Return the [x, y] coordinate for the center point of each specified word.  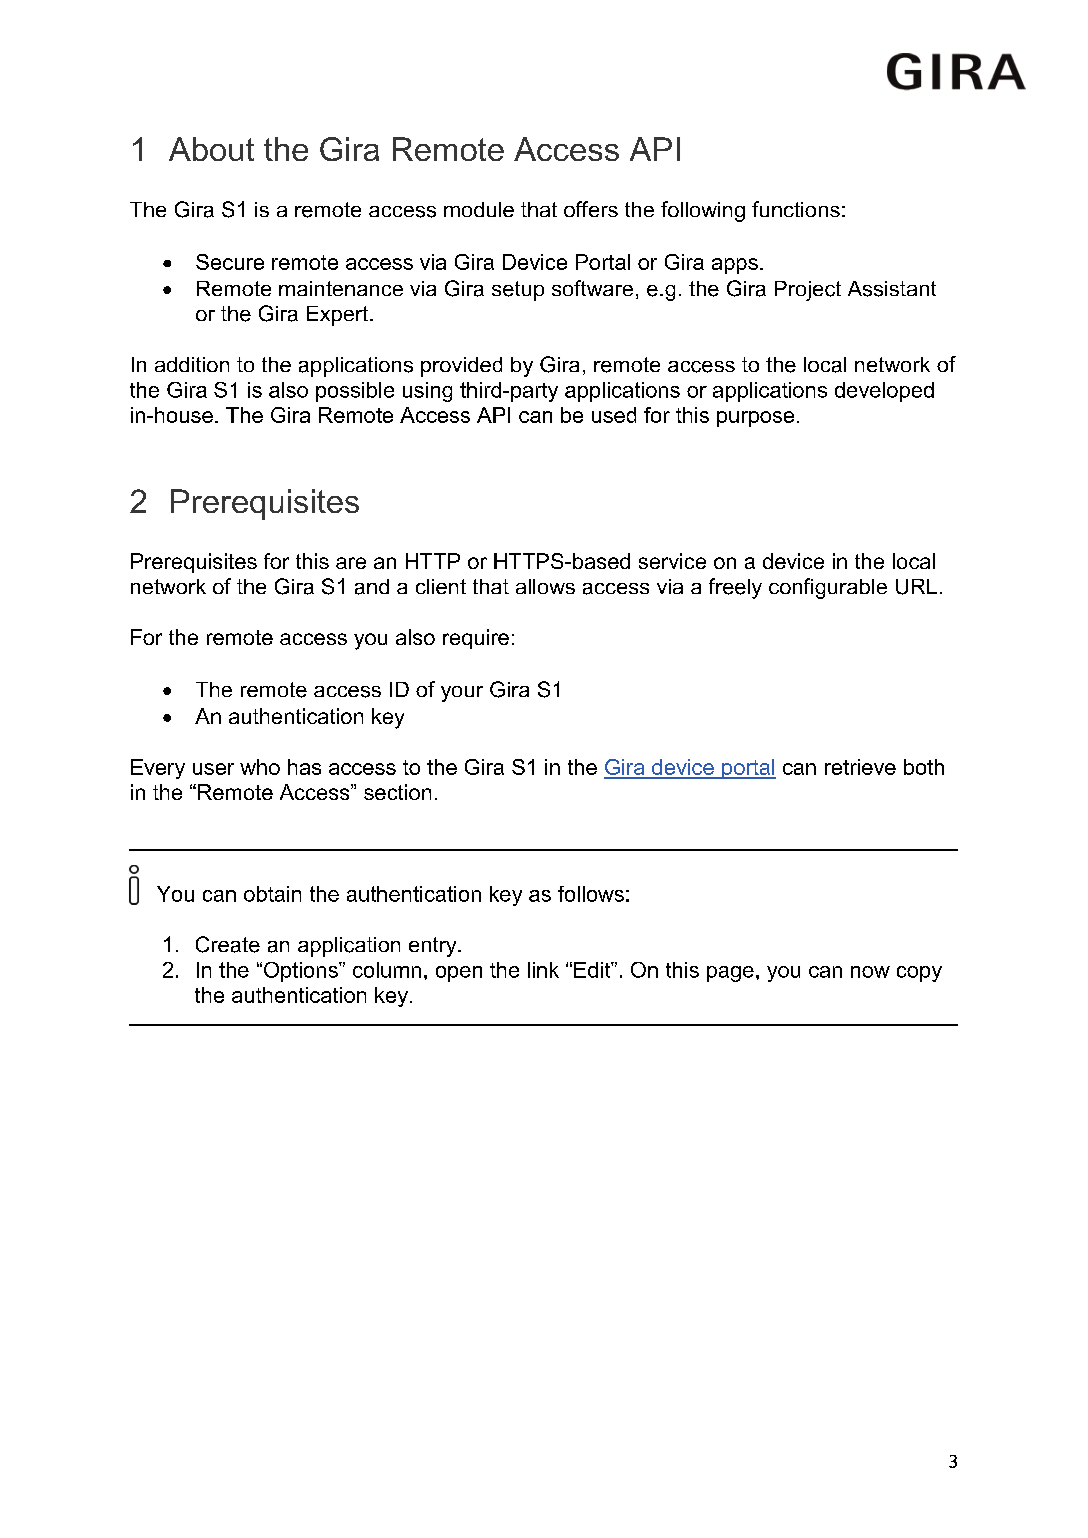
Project [808, 291]
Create [228, 944]
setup [518, 291]
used [614, 415]
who [260, 767]
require [476, 639]
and [372, 587]
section [397, 792]
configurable [828, 588]
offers [591, 209]
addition [192, 364]
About [211, 149]
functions [796, 209]
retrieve [860, 767]
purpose [755, 419]
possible [355, 392]
